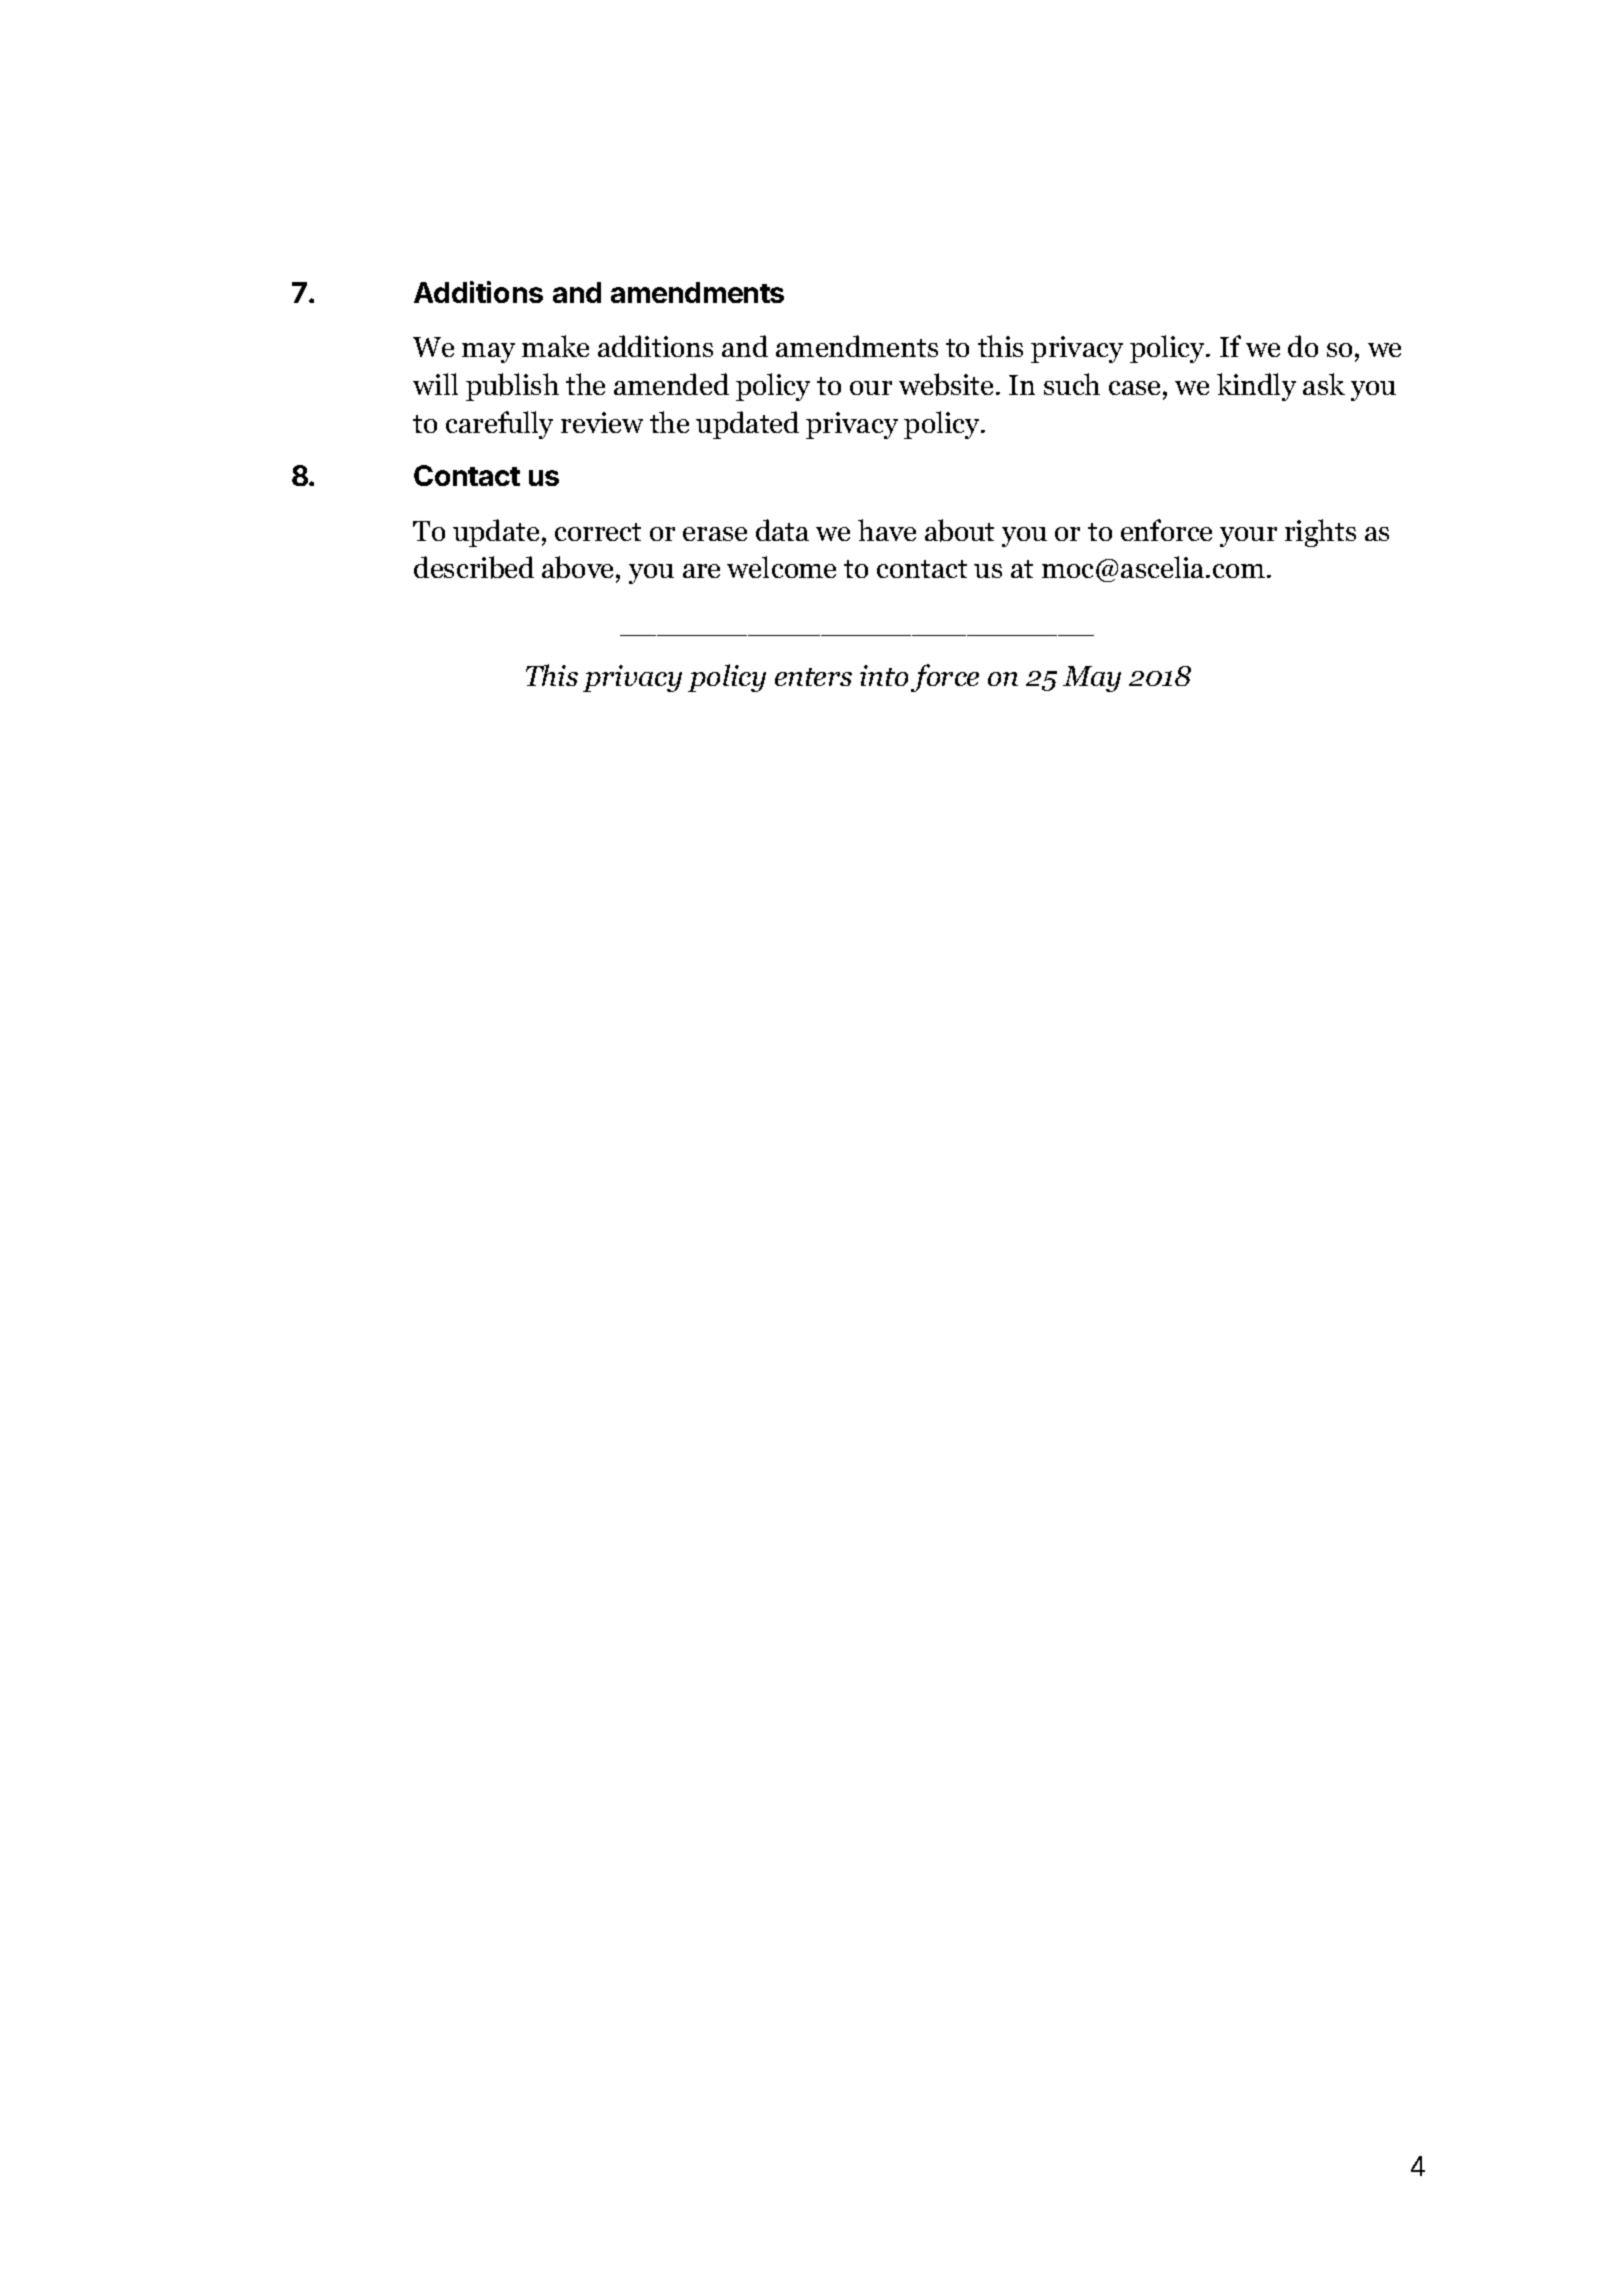 The width and height of the document is (1608, 2274). Describe the element at coordinates (946, 384) in the document. I see `website` at that location.
